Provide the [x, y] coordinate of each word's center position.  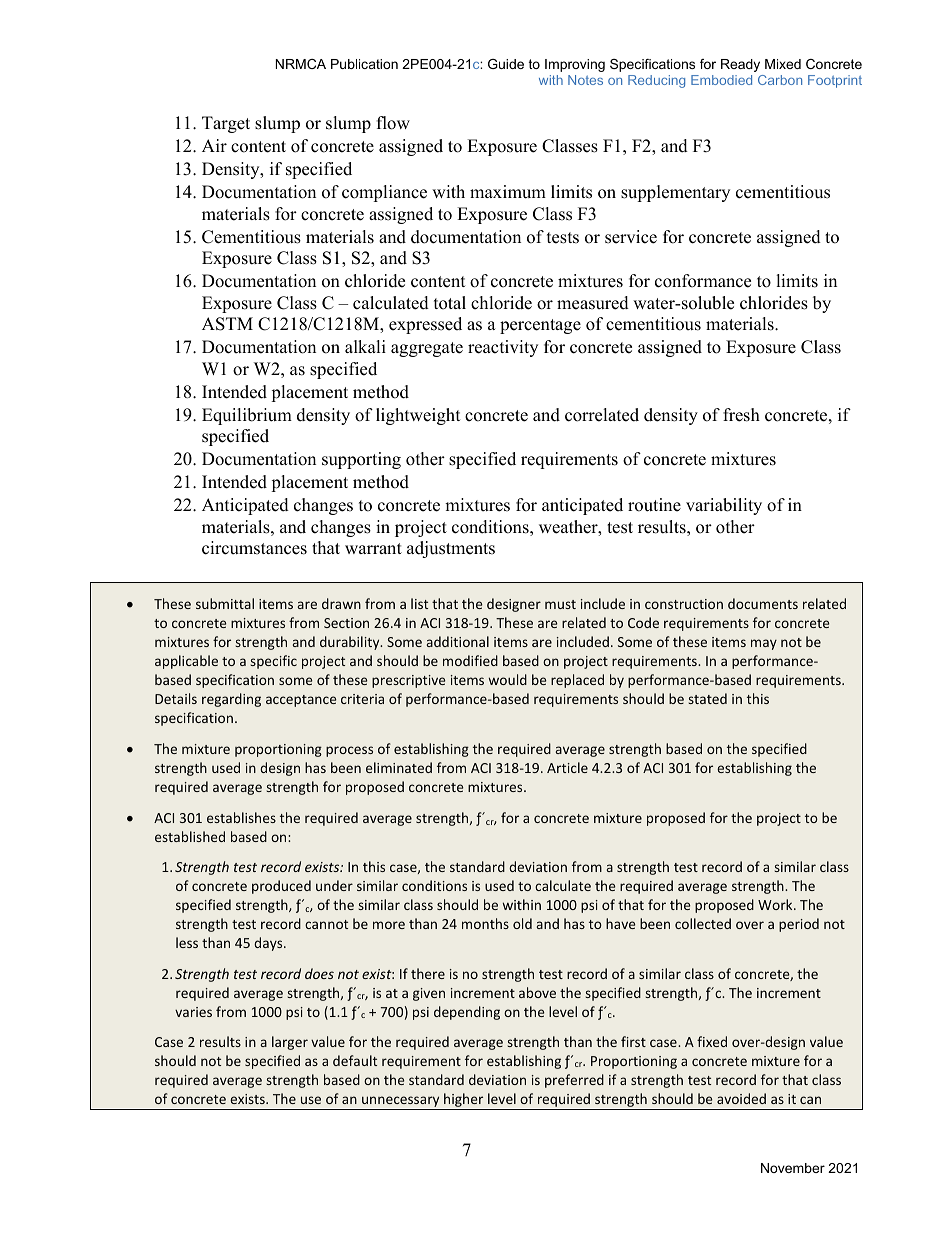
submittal [225, 603]
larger [290, 1043]
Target [226, 124]
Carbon [780, 80]
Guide [506, 64]
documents [763, 603]
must [560, 604]
